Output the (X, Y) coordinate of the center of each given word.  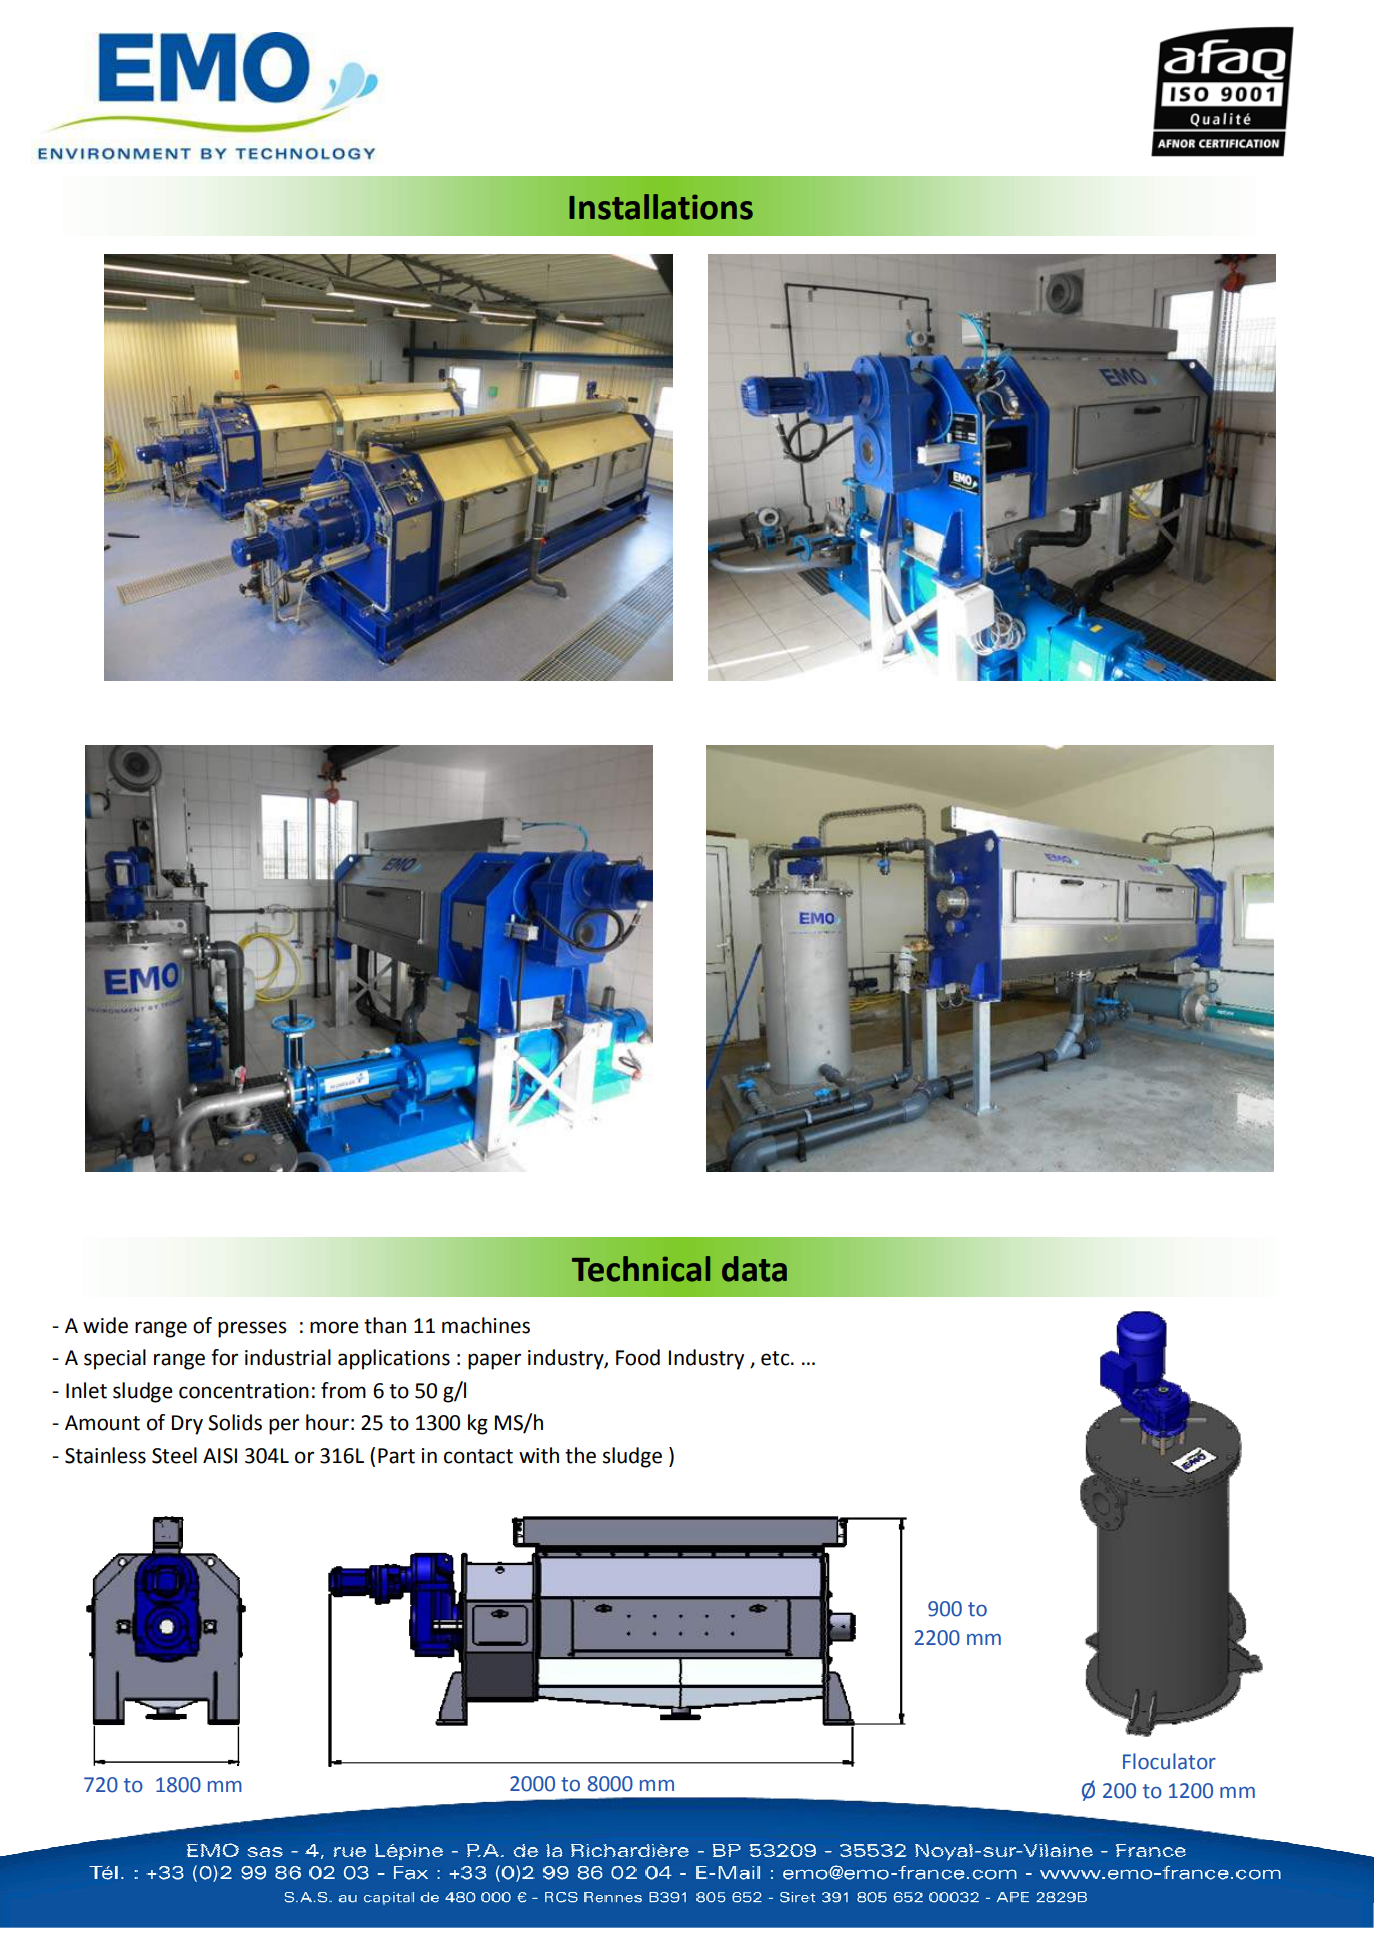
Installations (661, 207)
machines (486, 1325)
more (334, 1327)
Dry (187, 1425)
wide (105, 1325)
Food (638, 1357)
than (385, 1325)
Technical (641, 1269)
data (754, 1269)
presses (252, 1329)
